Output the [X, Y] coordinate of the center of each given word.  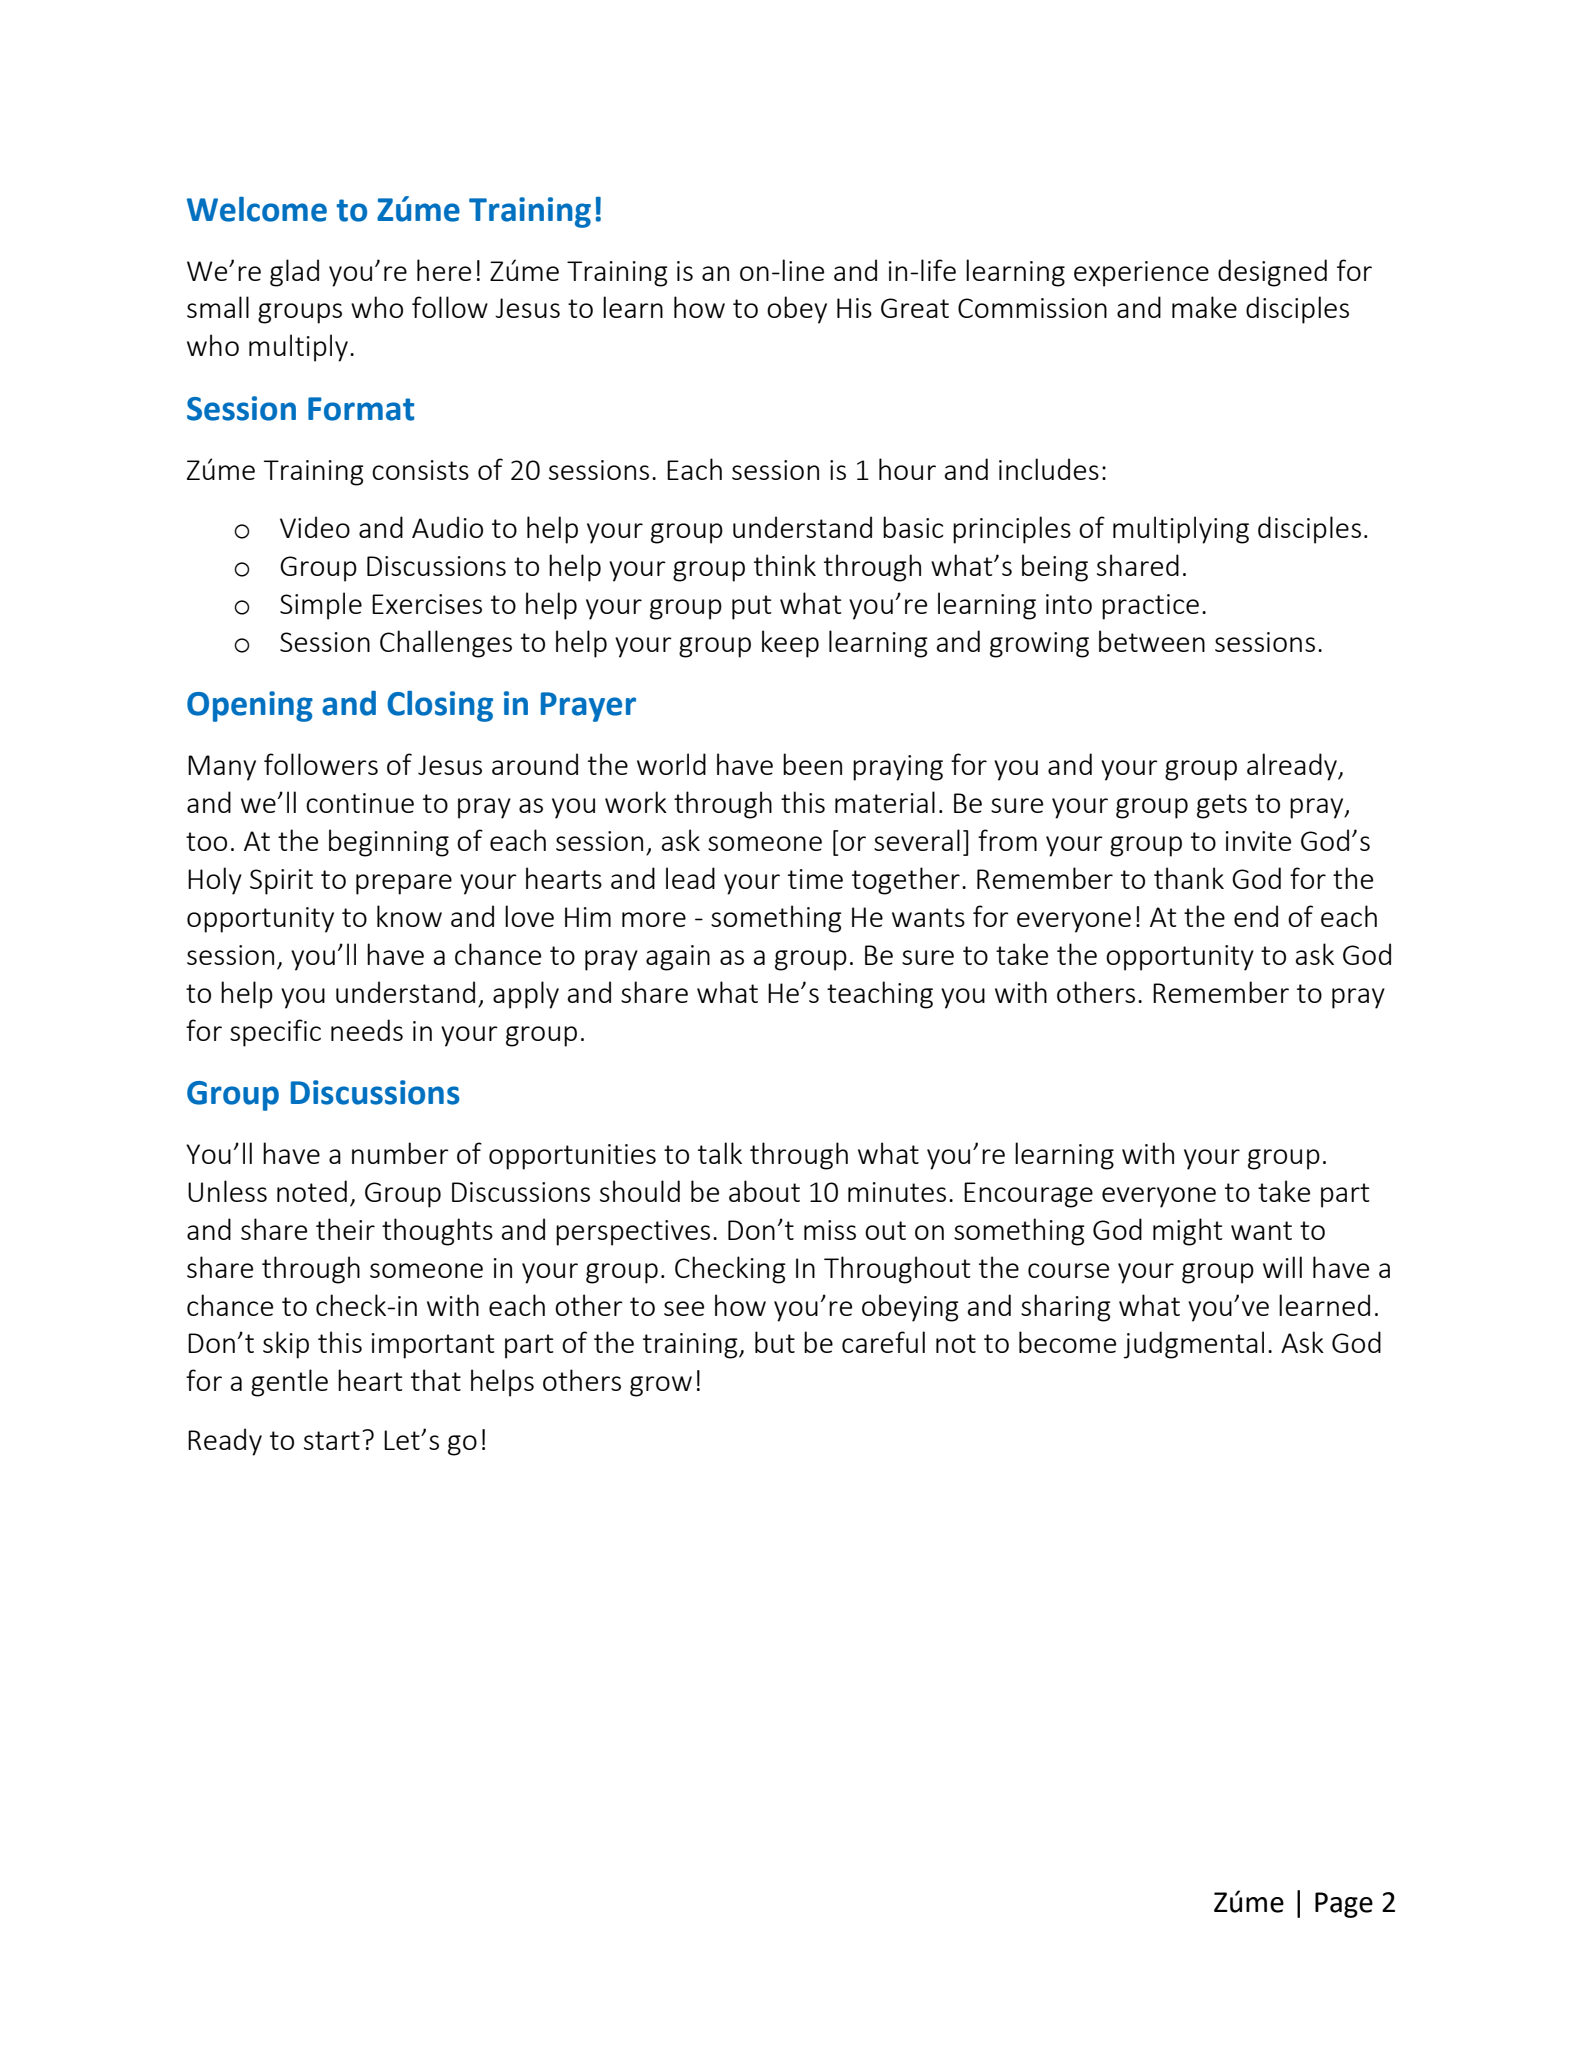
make [1204, 307]
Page [1344, 1905]
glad [294, 273]
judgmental [1194, 1345]
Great [915, 308]
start [332, 1440]
